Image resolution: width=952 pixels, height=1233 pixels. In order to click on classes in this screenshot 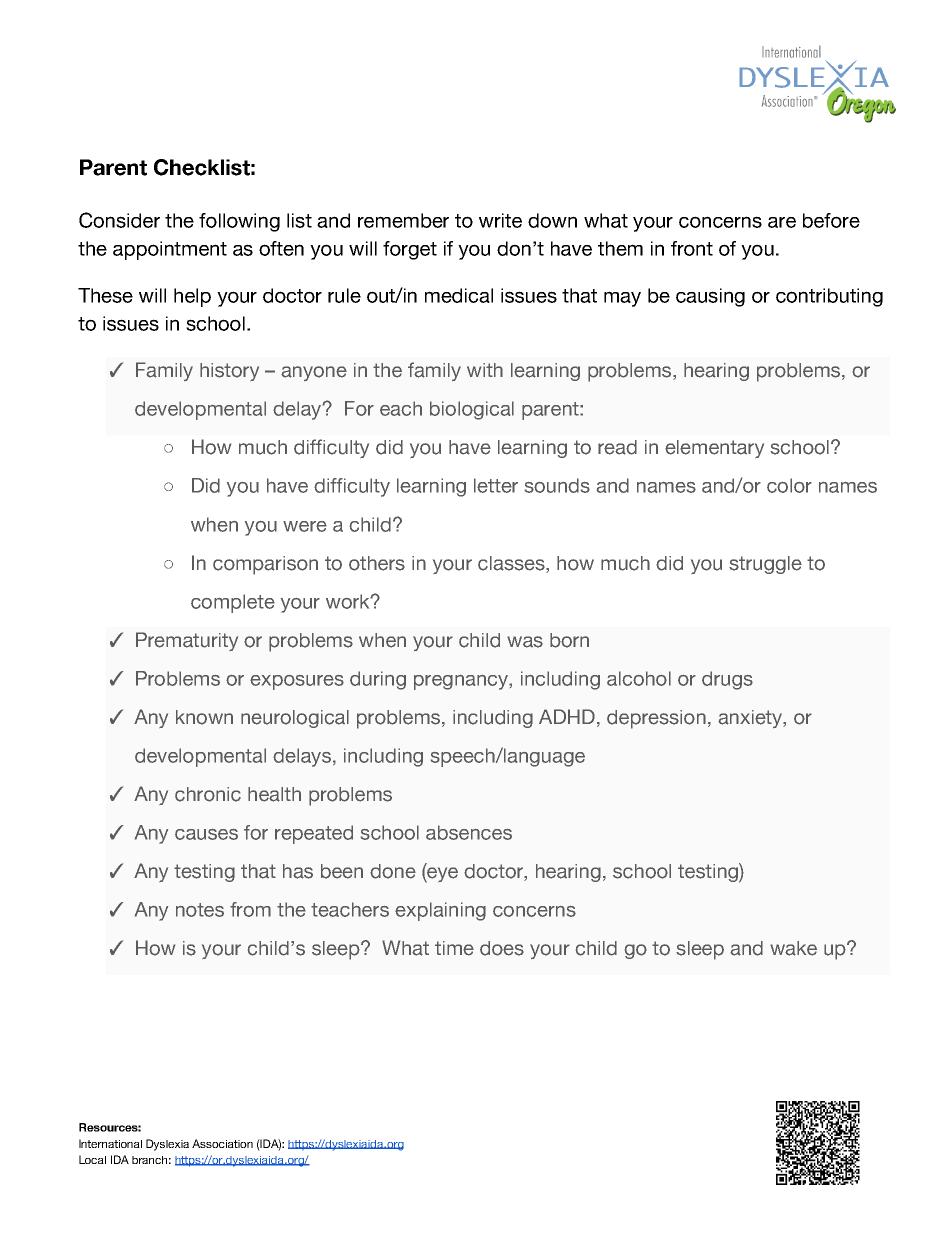, I will do `click(512, 563)`.
